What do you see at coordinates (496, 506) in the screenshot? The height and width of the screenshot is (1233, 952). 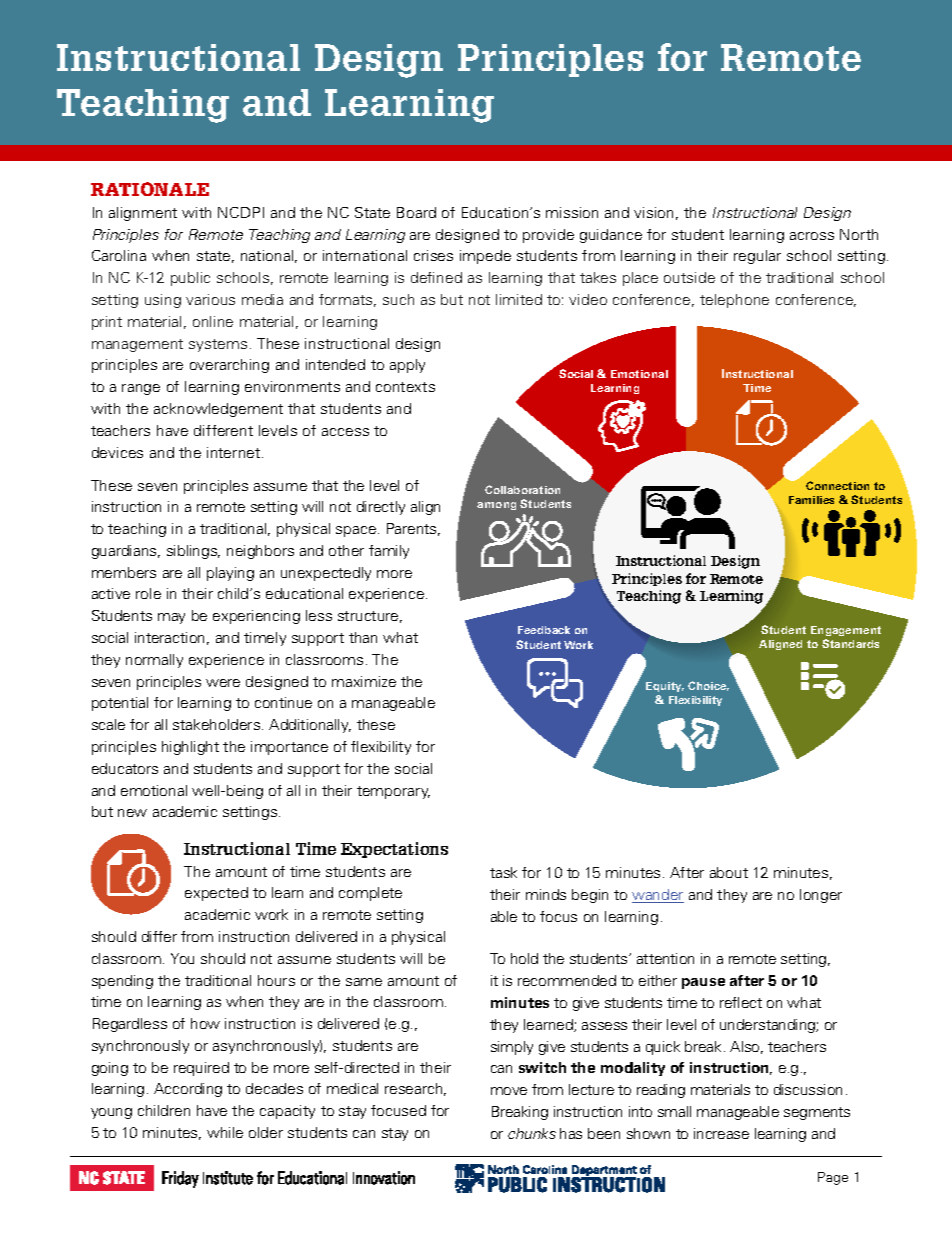 I see `among` at bounding box center [496, 506].
